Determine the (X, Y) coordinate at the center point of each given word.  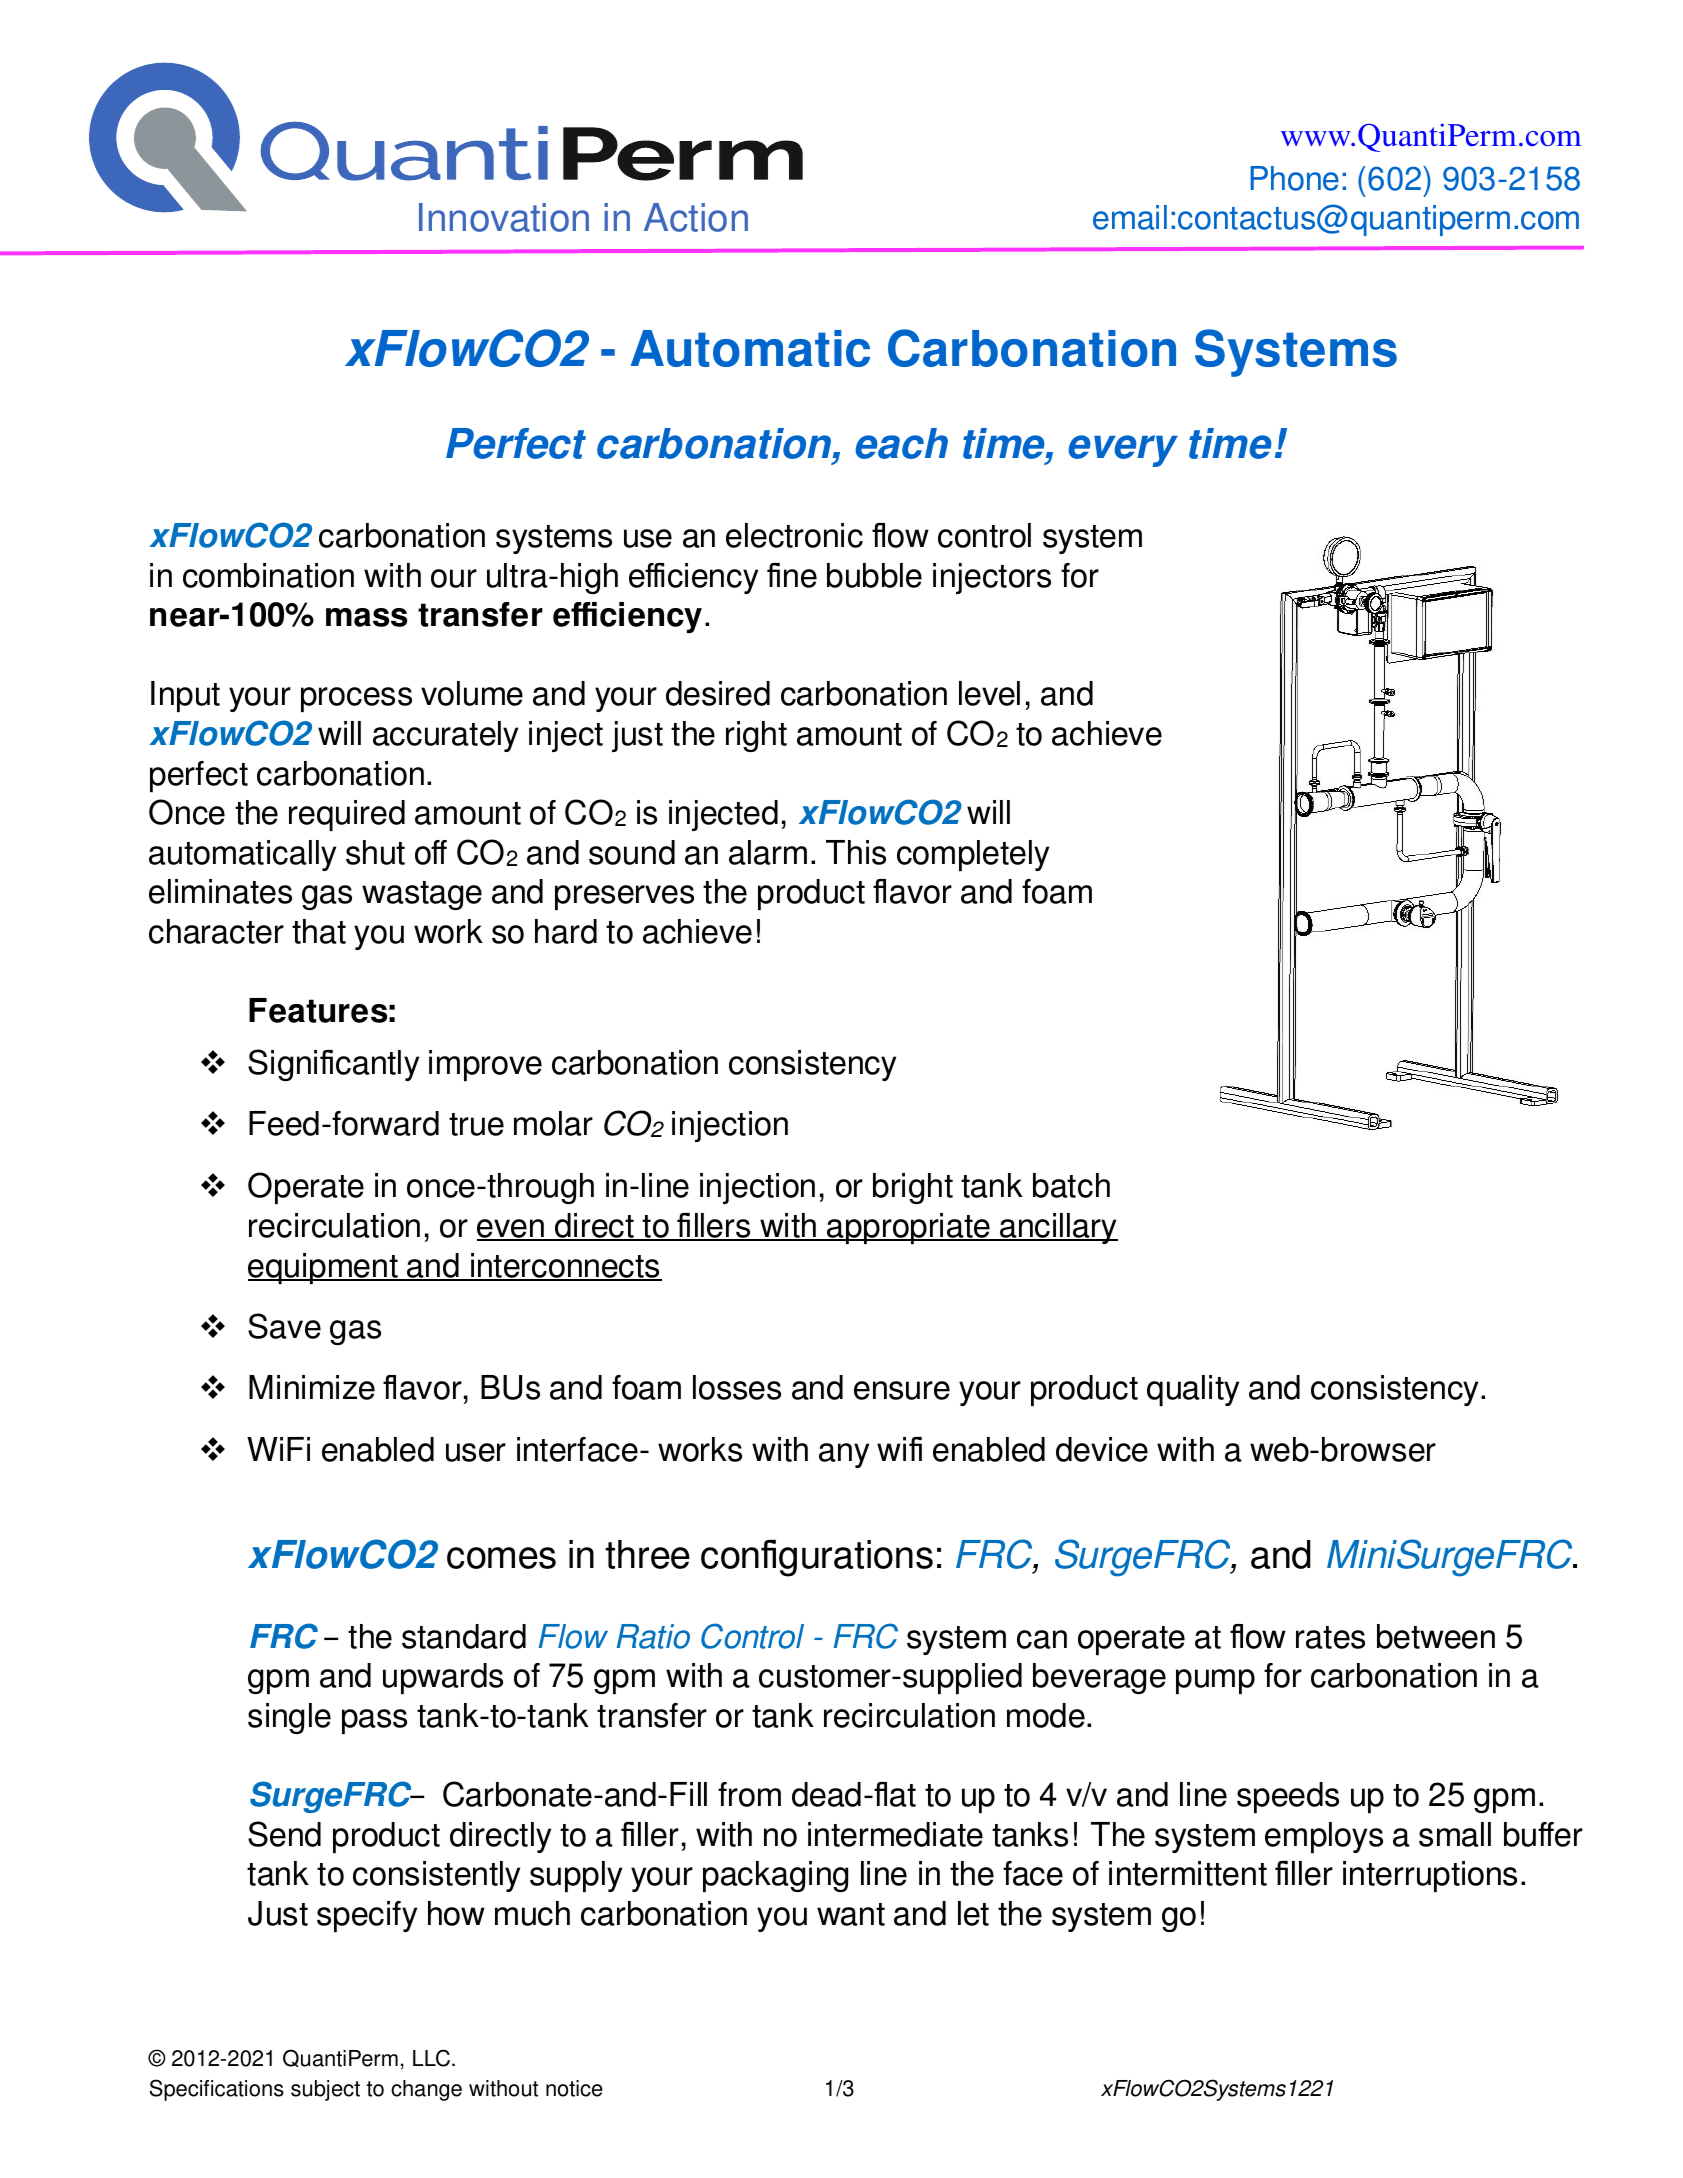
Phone (1294, 178)
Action (696, 217)
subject (325, 2090)
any (844, 1455)
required (347, 815)
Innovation (504, 217)
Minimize (312, 1387)
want (851, 1914)
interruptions (1430, 1876)
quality (1193, 1390)
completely (973, 855)
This (856, 852)
